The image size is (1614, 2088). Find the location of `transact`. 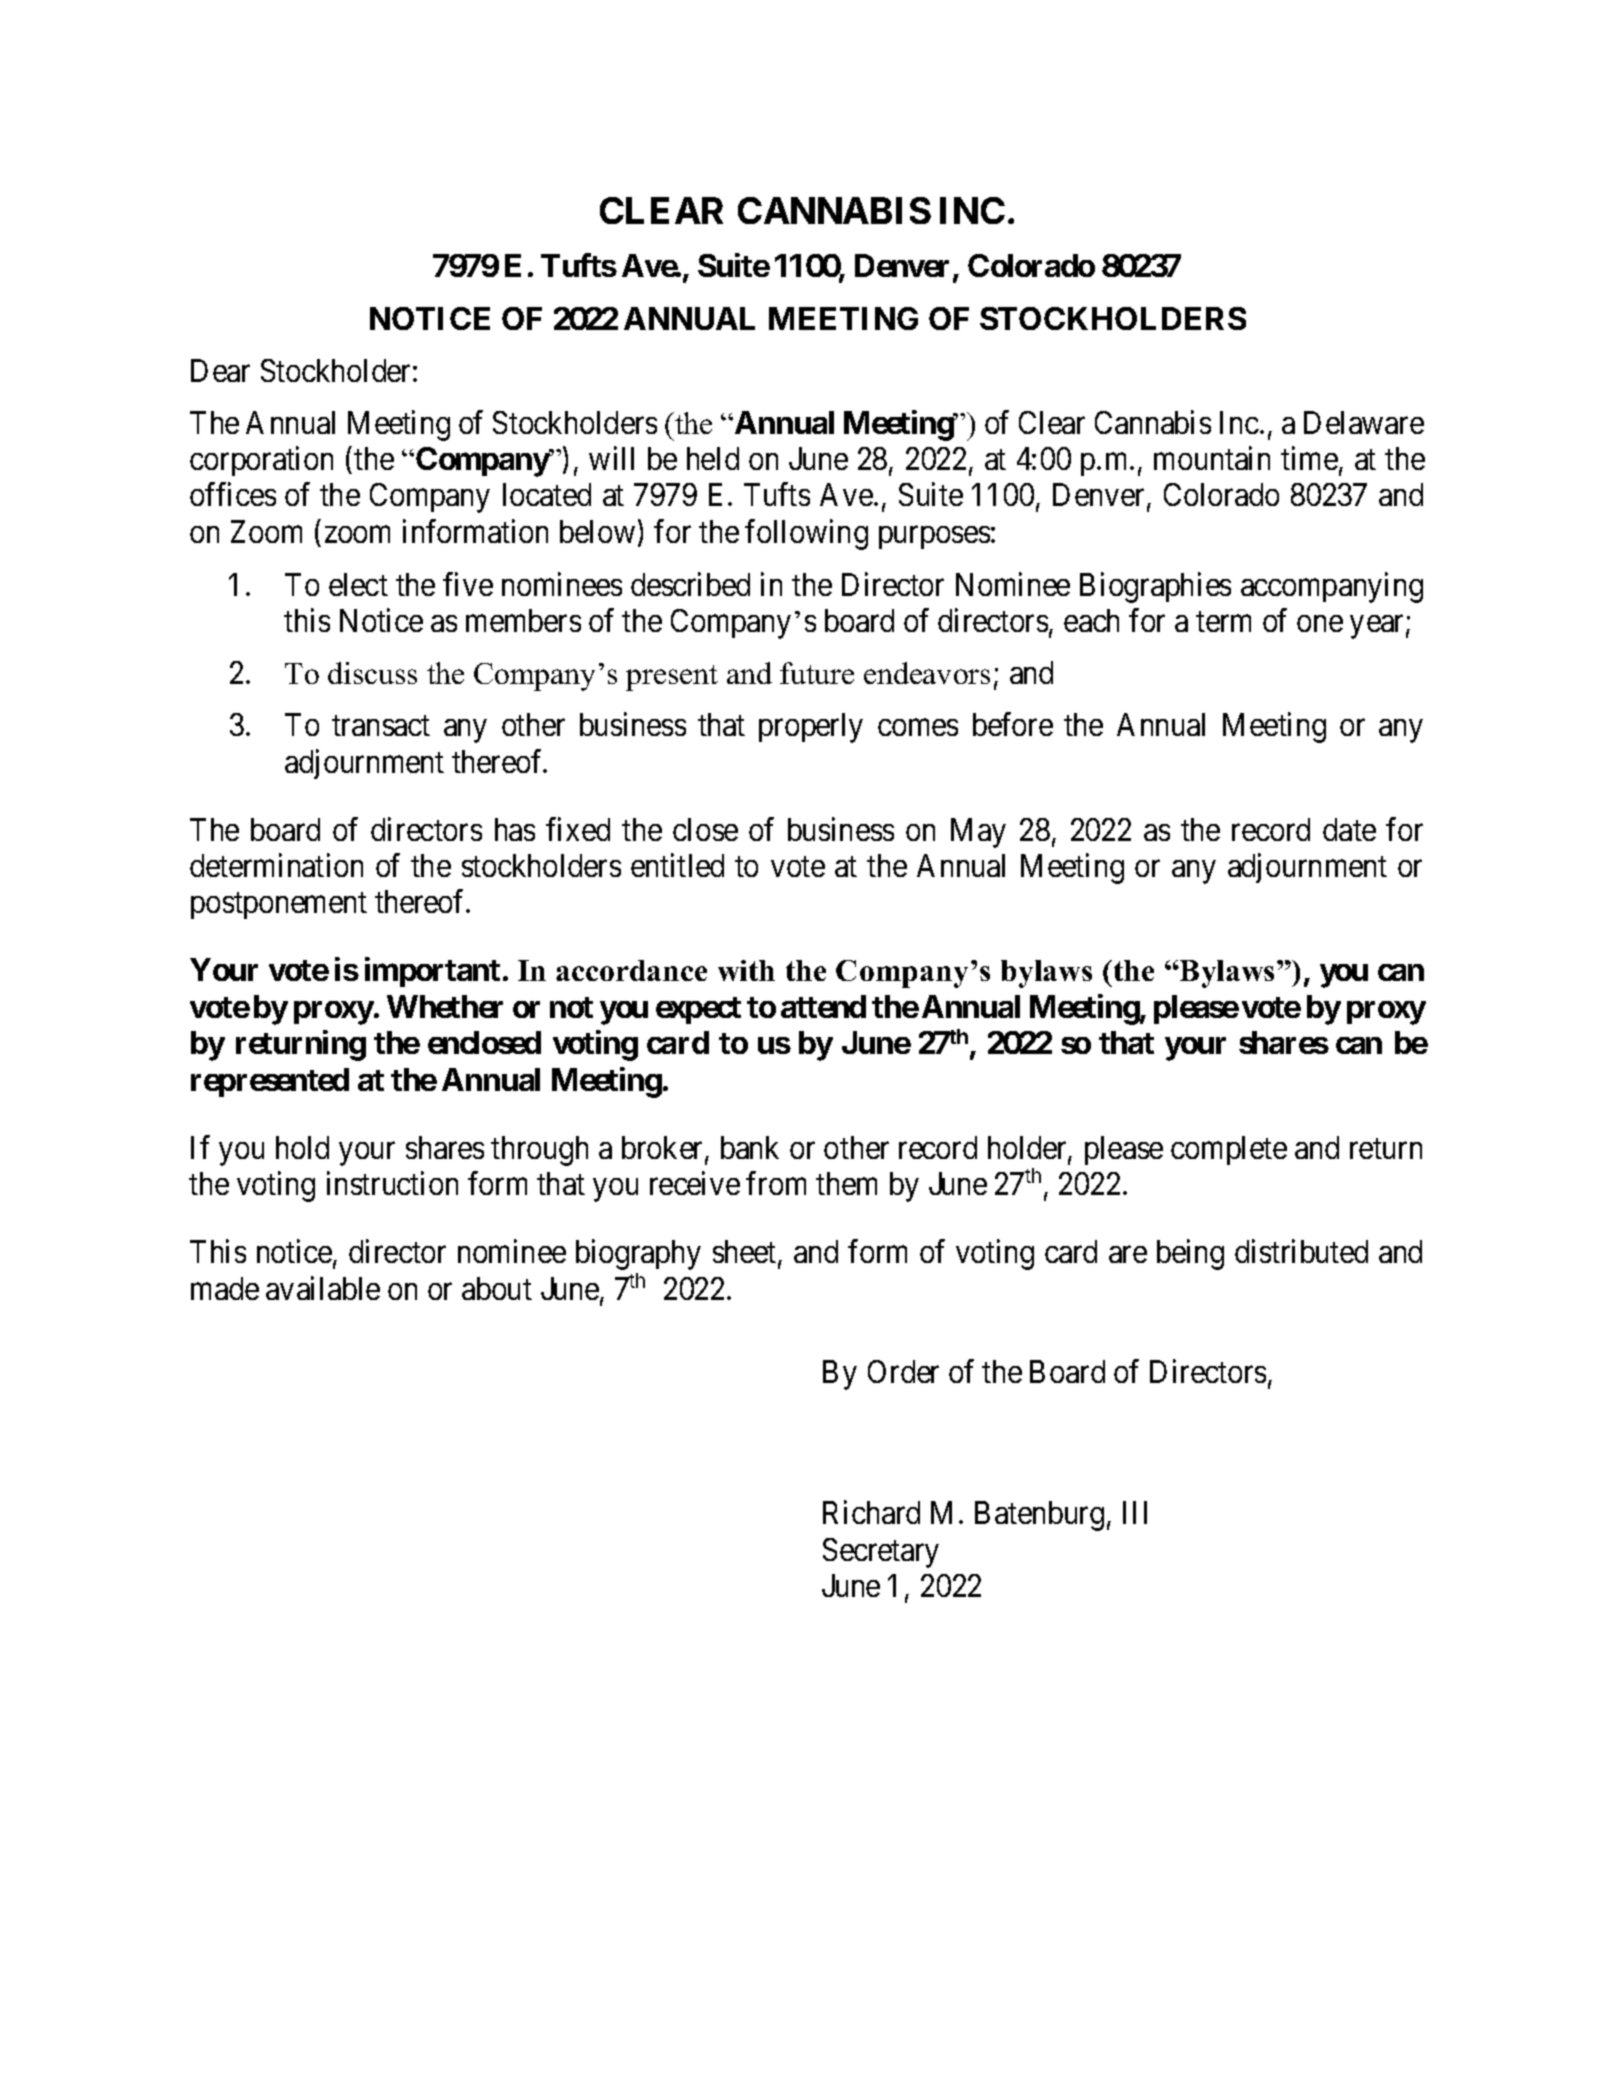

transact is located at coordinates (381, 726).
